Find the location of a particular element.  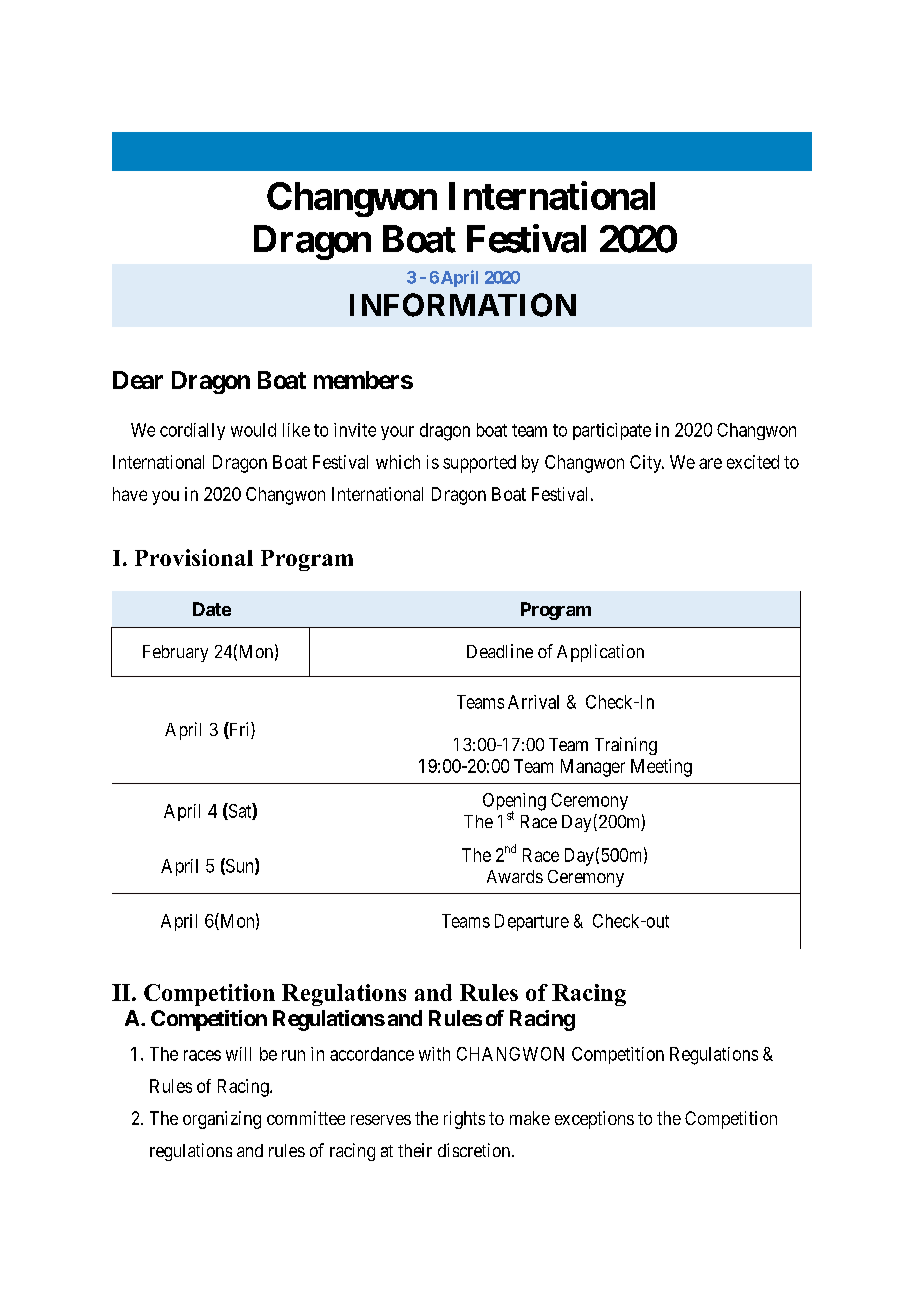

participate is located at coordinates (612, 431).
